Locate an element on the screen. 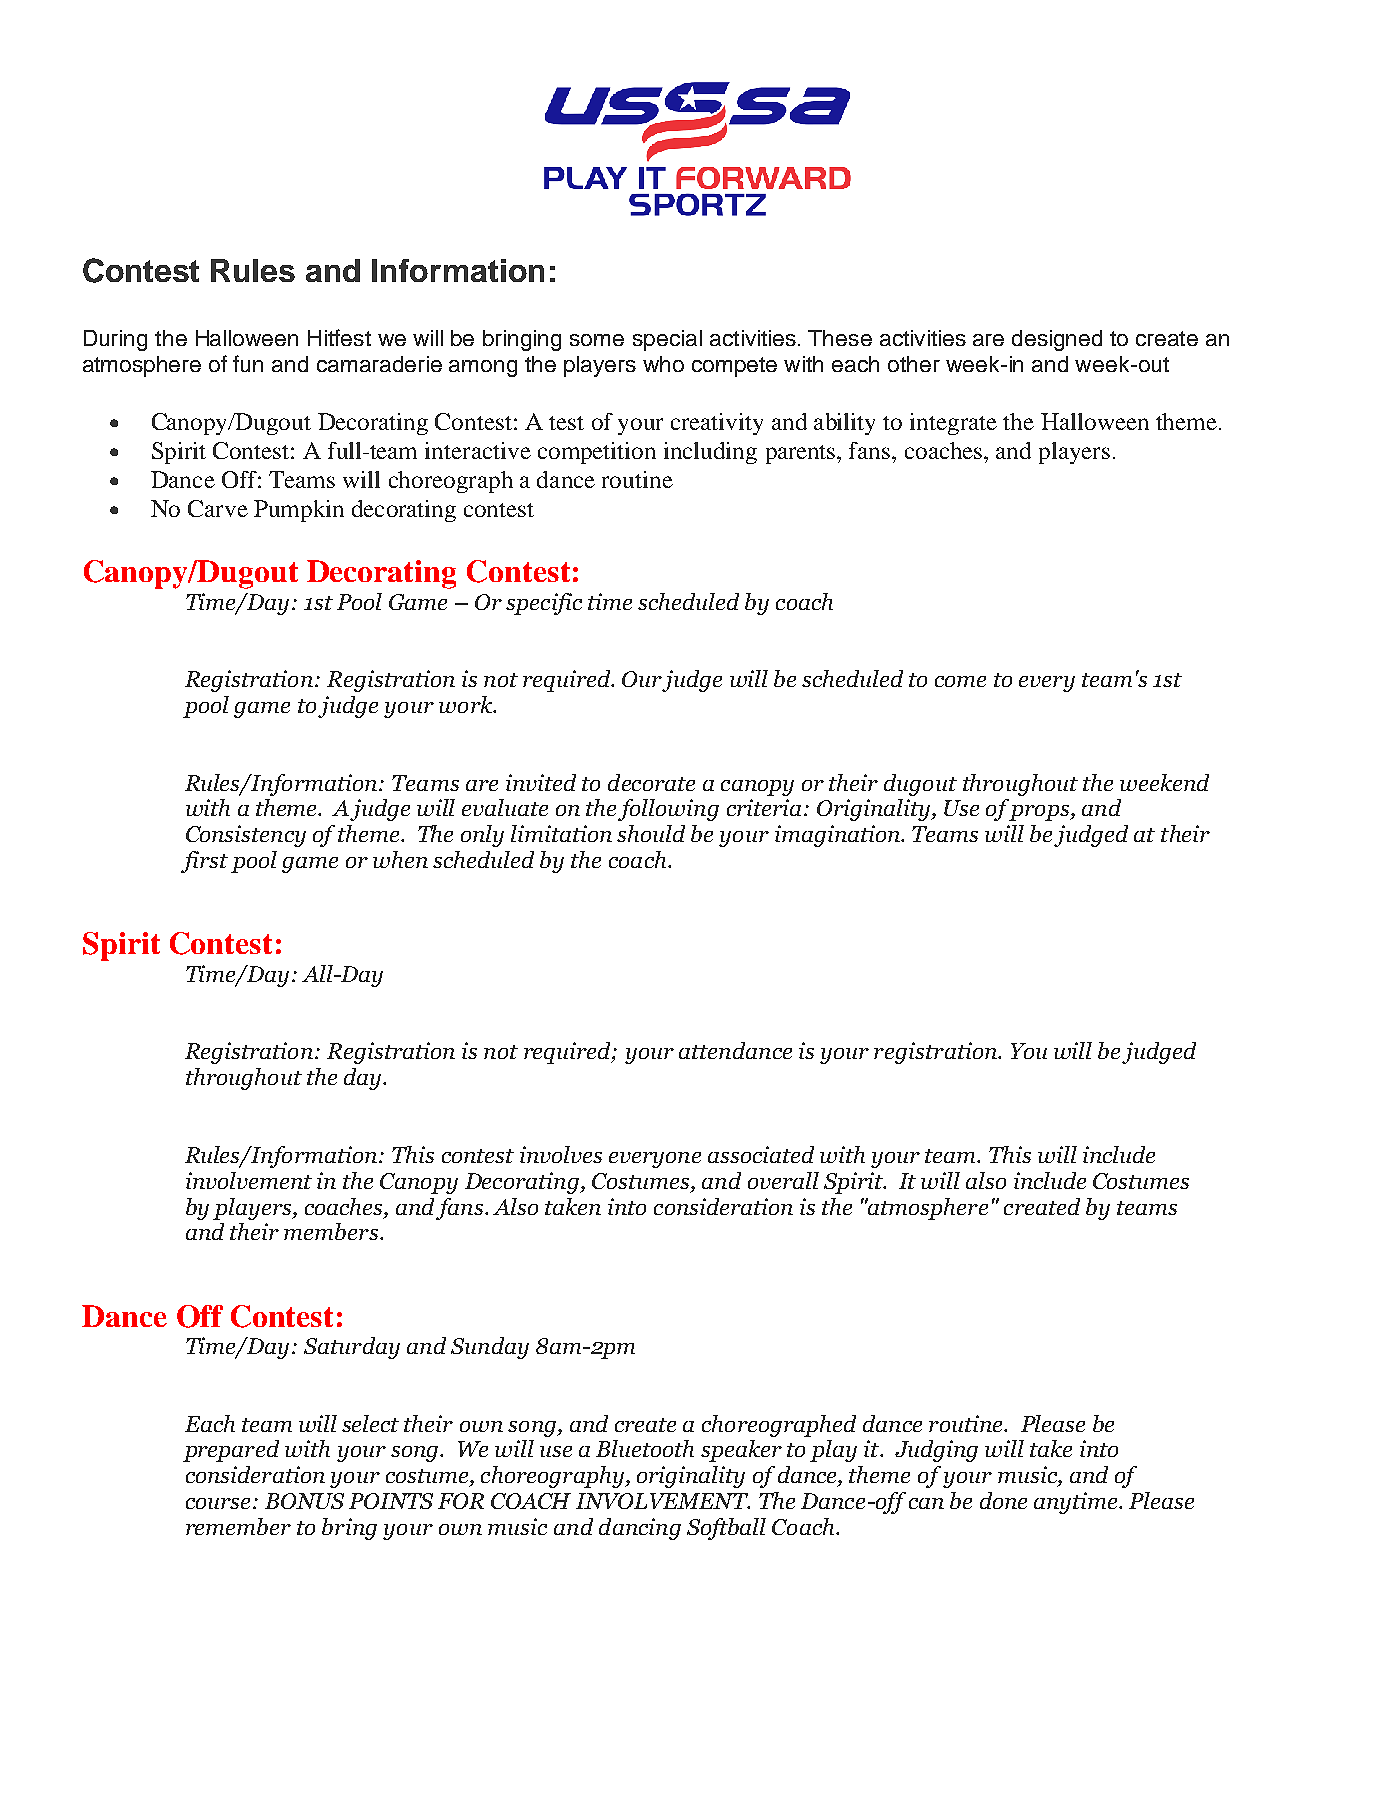  done is located at coordinates (1003, 1500).
